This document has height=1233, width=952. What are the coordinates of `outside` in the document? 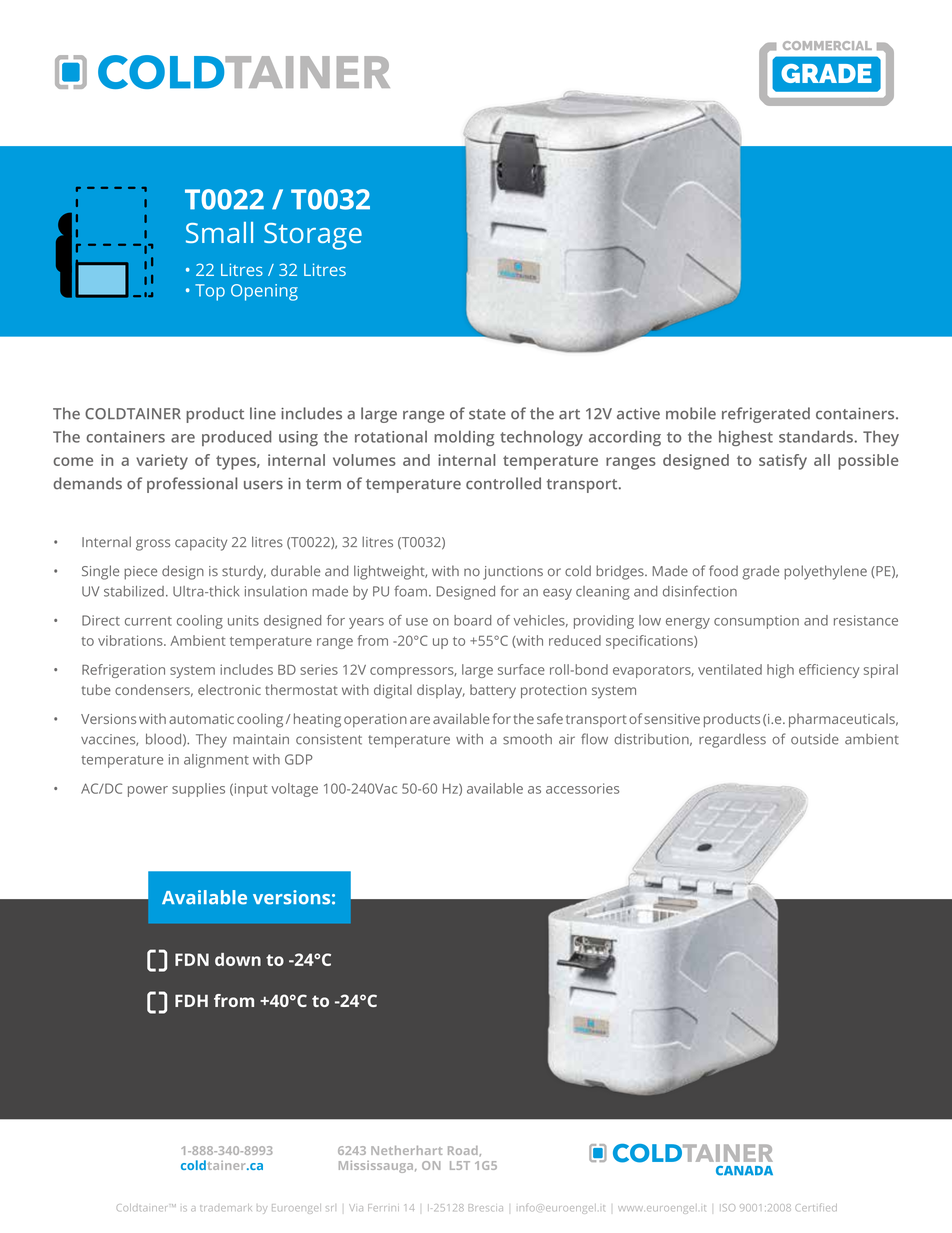 It's located at (815, 739).
